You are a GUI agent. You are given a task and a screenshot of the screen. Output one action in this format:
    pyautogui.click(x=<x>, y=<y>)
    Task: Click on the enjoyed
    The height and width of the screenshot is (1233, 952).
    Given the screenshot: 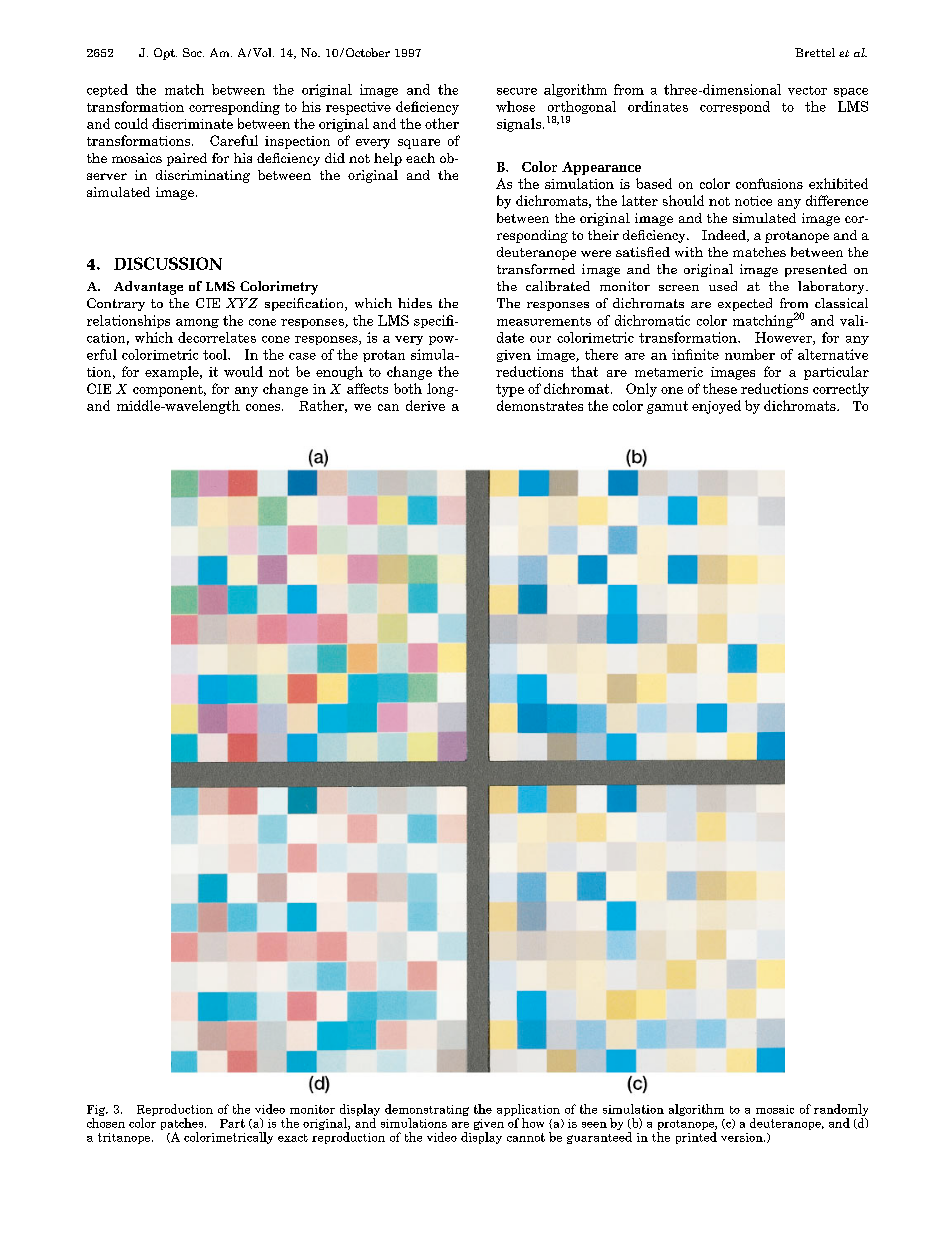 What is the action you would take?
    pyautogui.click(x=716, y=407)
